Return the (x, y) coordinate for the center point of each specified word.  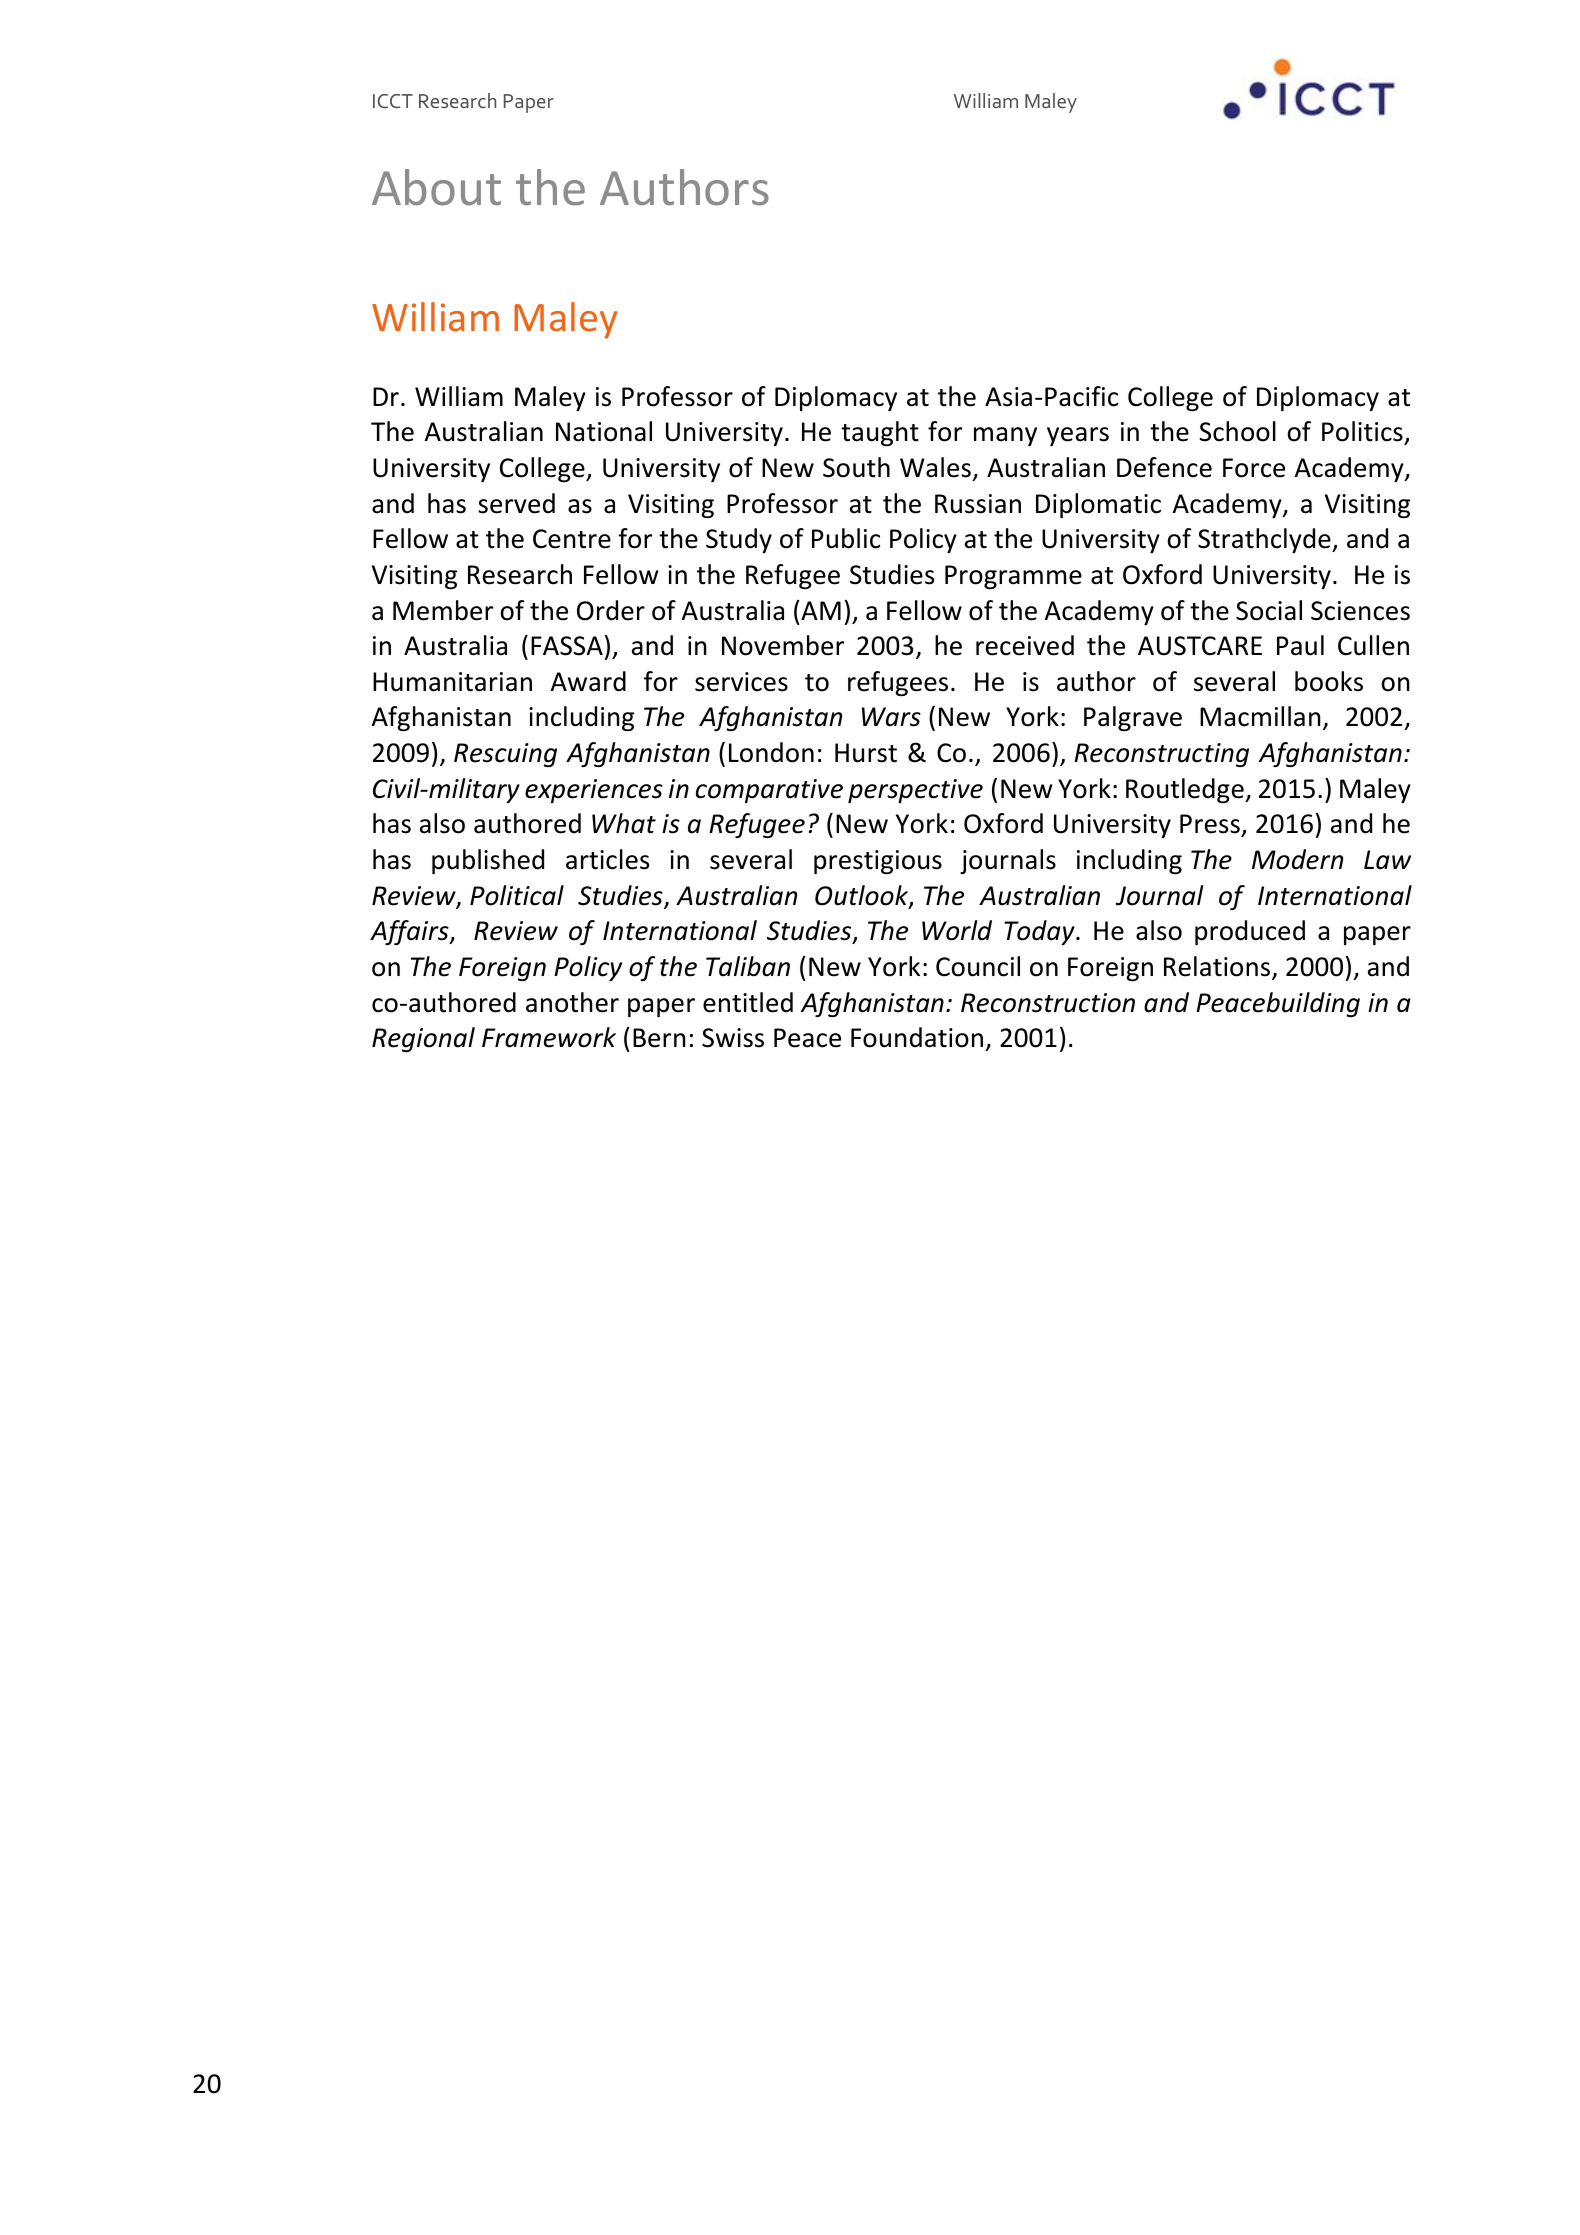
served (516, 503)
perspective (915, 791)
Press (1211, 825)
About (436, 187)
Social (1269, 610)
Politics (1362, 431)
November (783, 645)
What (624, 823)
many (1005, 436)
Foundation (917, 1037)
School (1237, 431)
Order (611, 610)
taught (880, 433)
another (572, 1002)
